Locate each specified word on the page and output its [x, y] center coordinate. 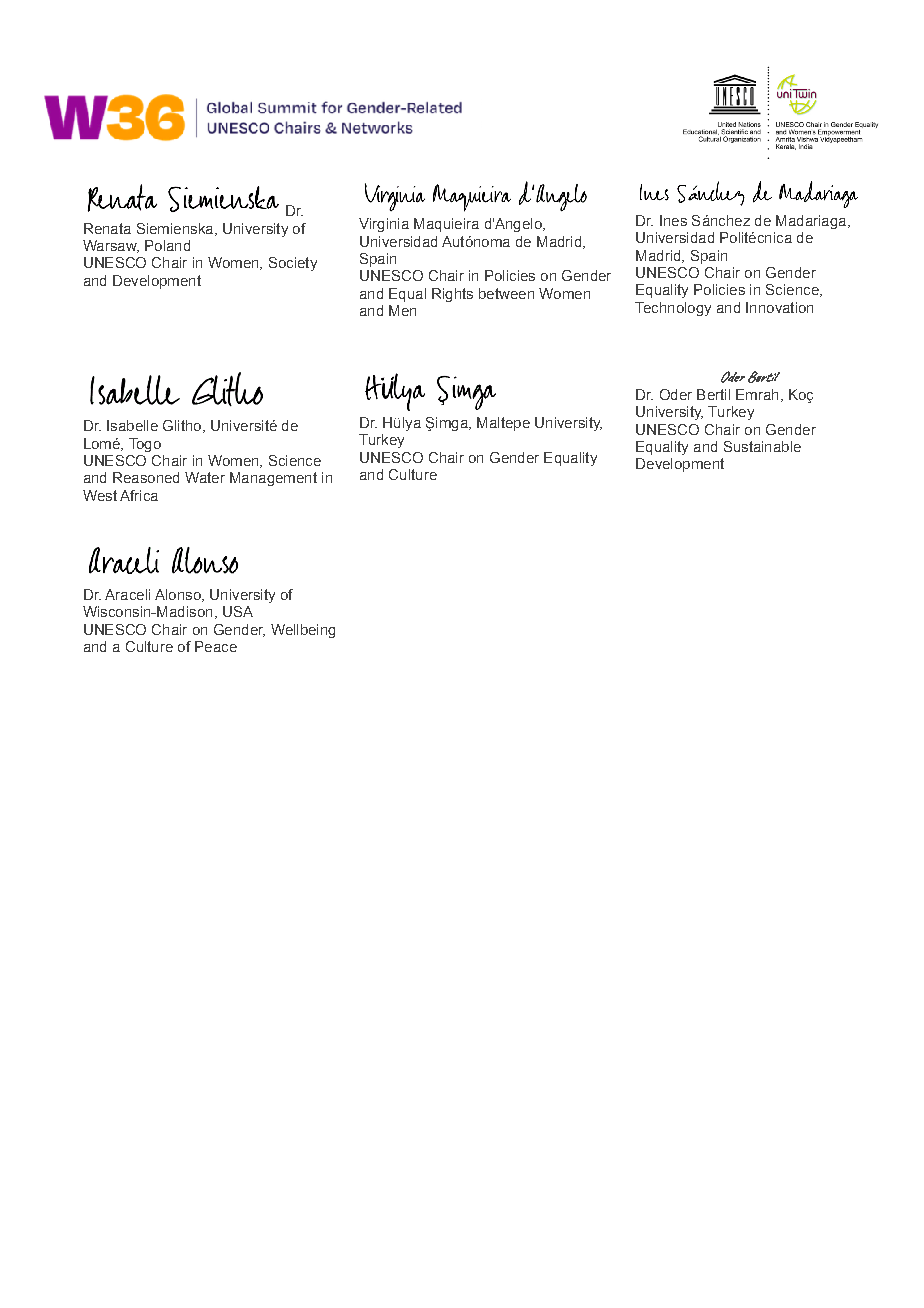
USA [238, 611]
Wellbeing [303, 631]
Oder [676, 394]
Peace [216, 646]
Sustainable [762, 446]
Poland [167, 245]
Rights [452, 295]
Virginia [384, 225]
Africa [139, 495]
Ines [673, 220]
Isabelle [132, 425]
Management [273, 479]
